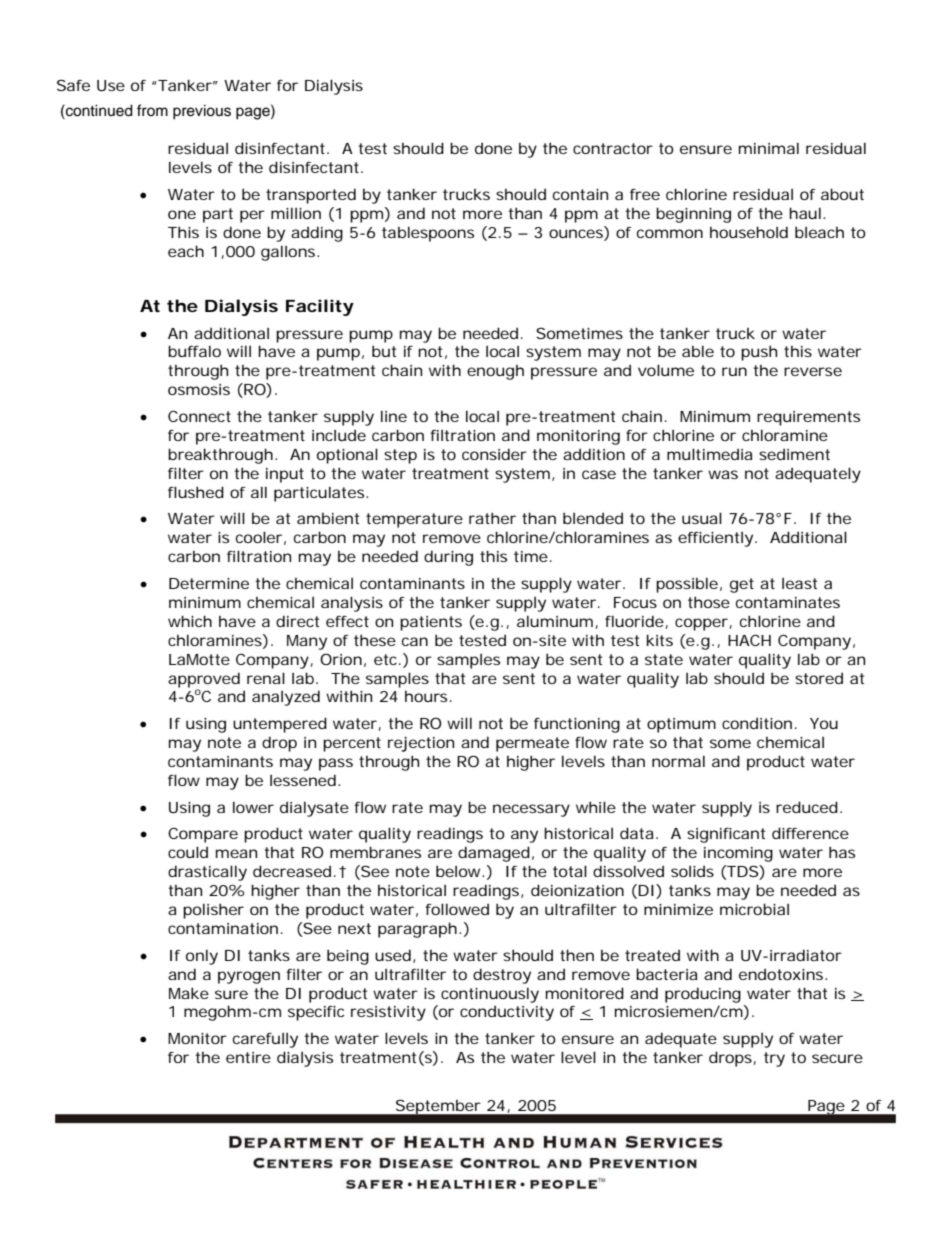  Describe the element at coordinates (613, 148) in the screenshot. I see `contractor` at that location.
